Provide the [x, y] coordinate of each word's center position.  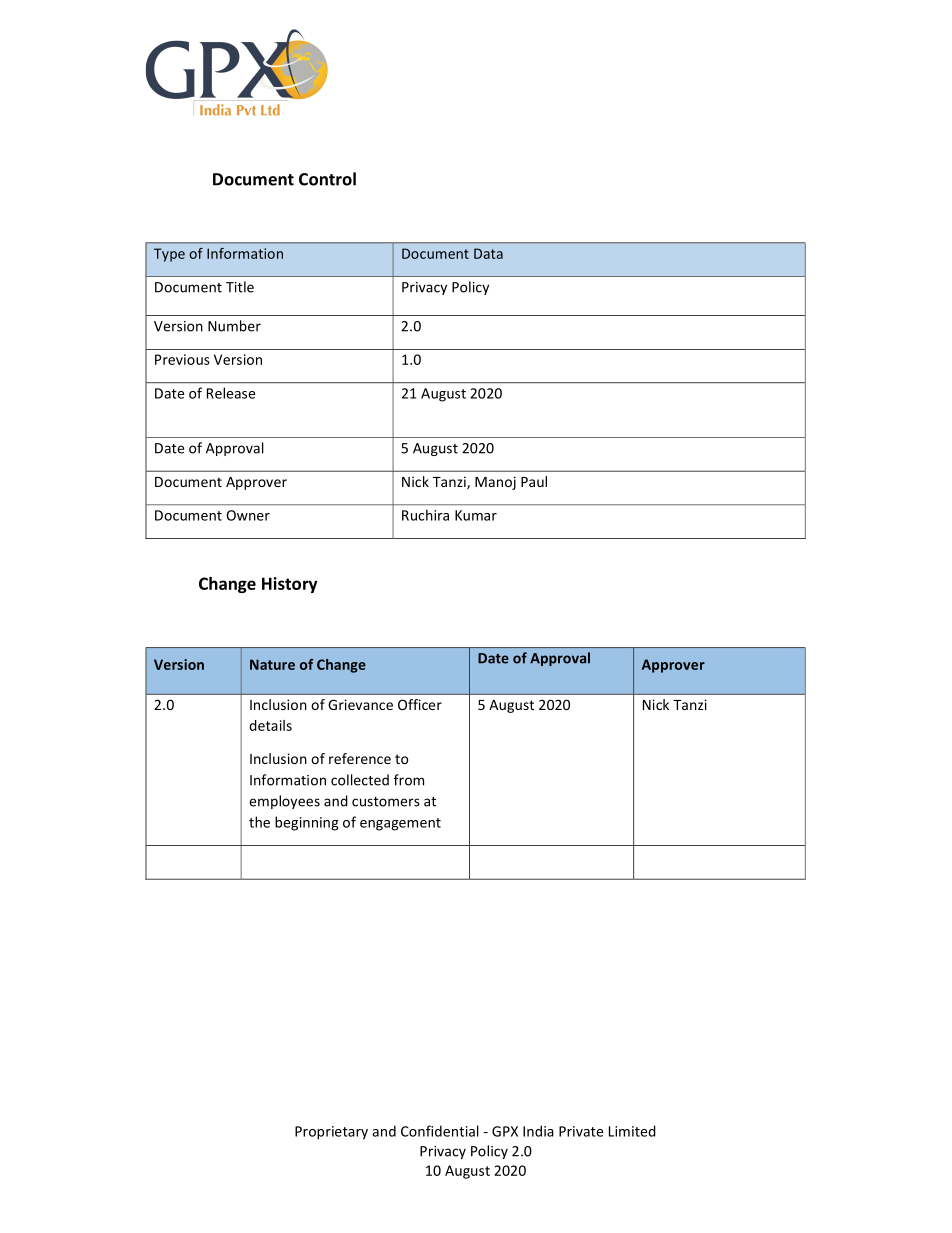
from [409, 780]
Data [488, 253]
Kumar [476, 515]
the [259, 822]
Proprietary [331, 1133]
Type [169, 255]
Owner [248, 515]
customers [386, 802]
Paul [534, 481]
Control [327, 179]
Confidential [440, 1131]
